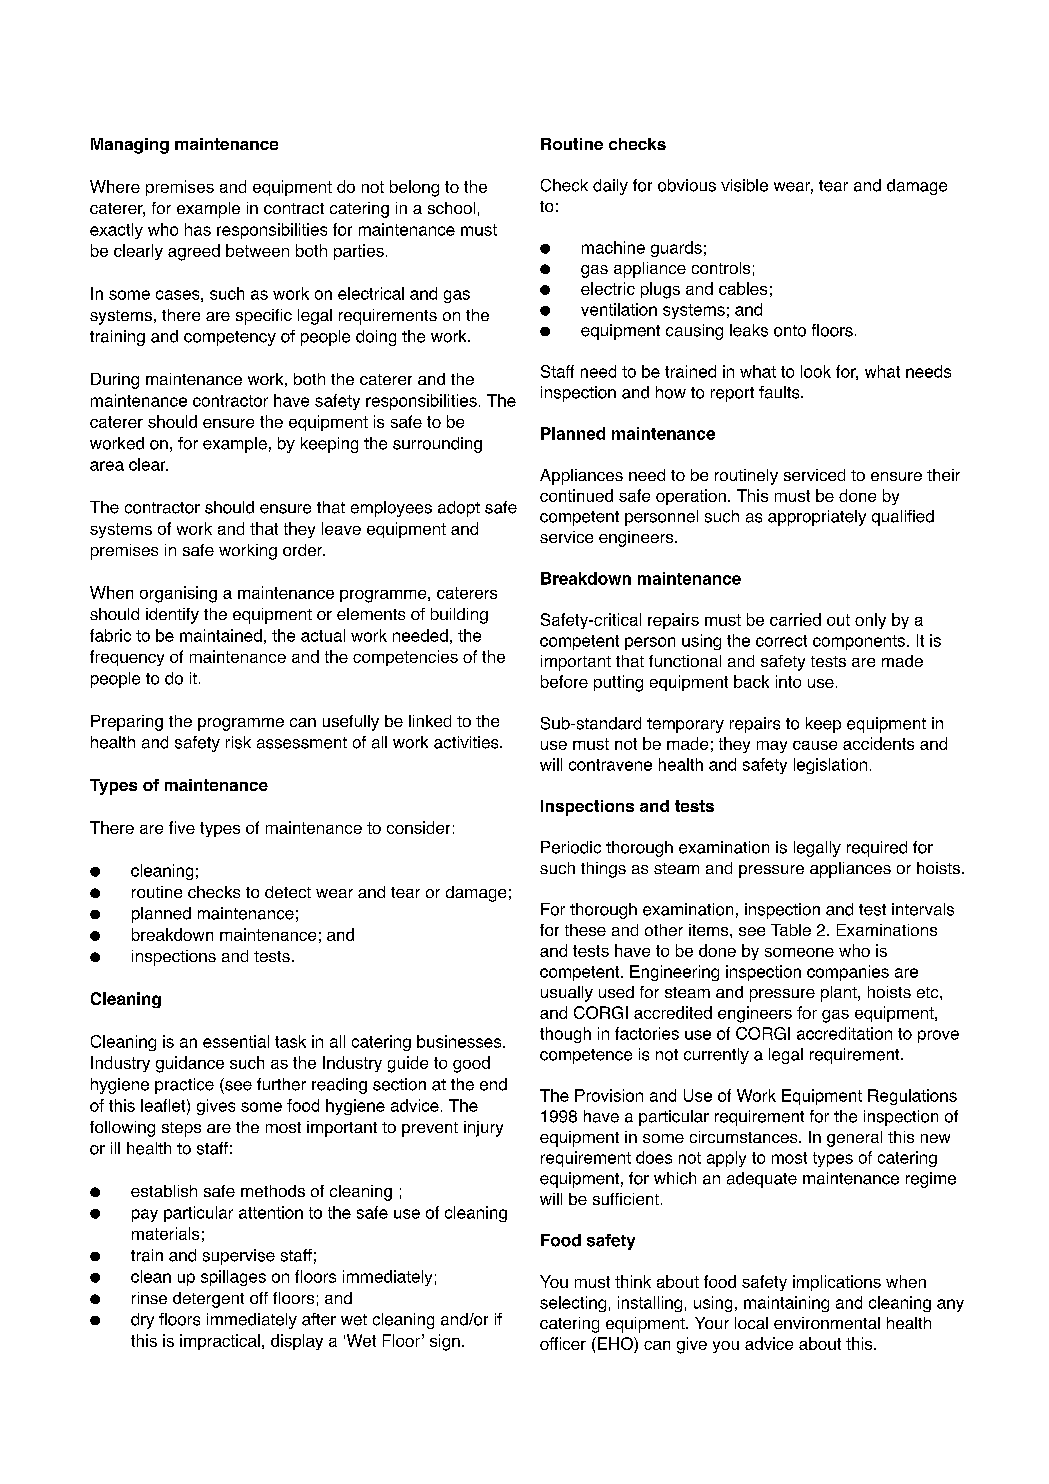 Image resolution: width=1049 pixels, height=1484 pixels. What do you see at coordinates (744, 185) in the document?
I see `visible` at bounding box center [744, 185].
